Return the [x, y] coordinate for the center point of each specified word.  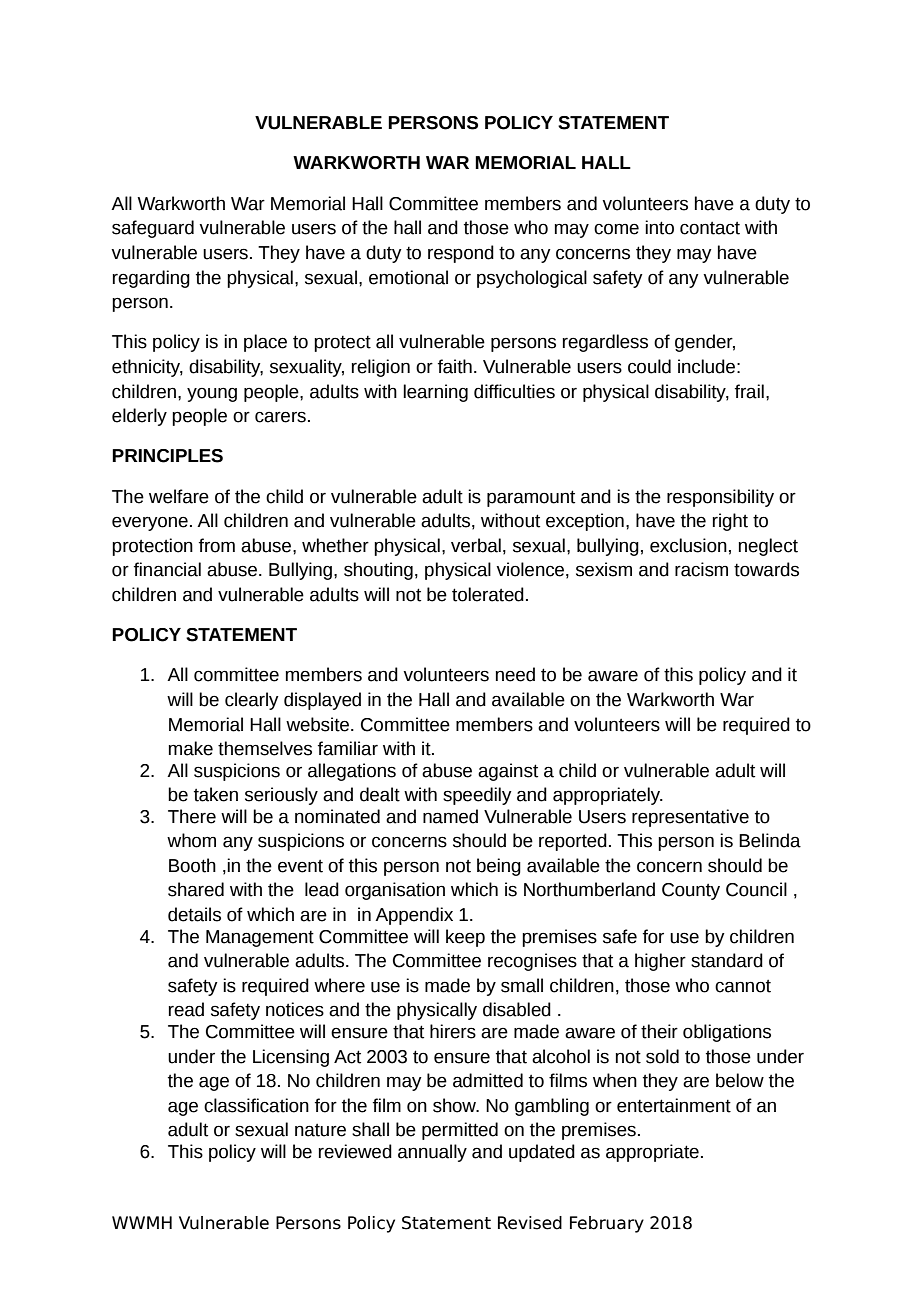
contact [710, 228]
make [191, 748]
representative [690, 818]
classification [256, 1105]
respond [461, 254]
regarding [151, 279]
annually [432, 1153]
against [508, 772]
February [607, 1224]
